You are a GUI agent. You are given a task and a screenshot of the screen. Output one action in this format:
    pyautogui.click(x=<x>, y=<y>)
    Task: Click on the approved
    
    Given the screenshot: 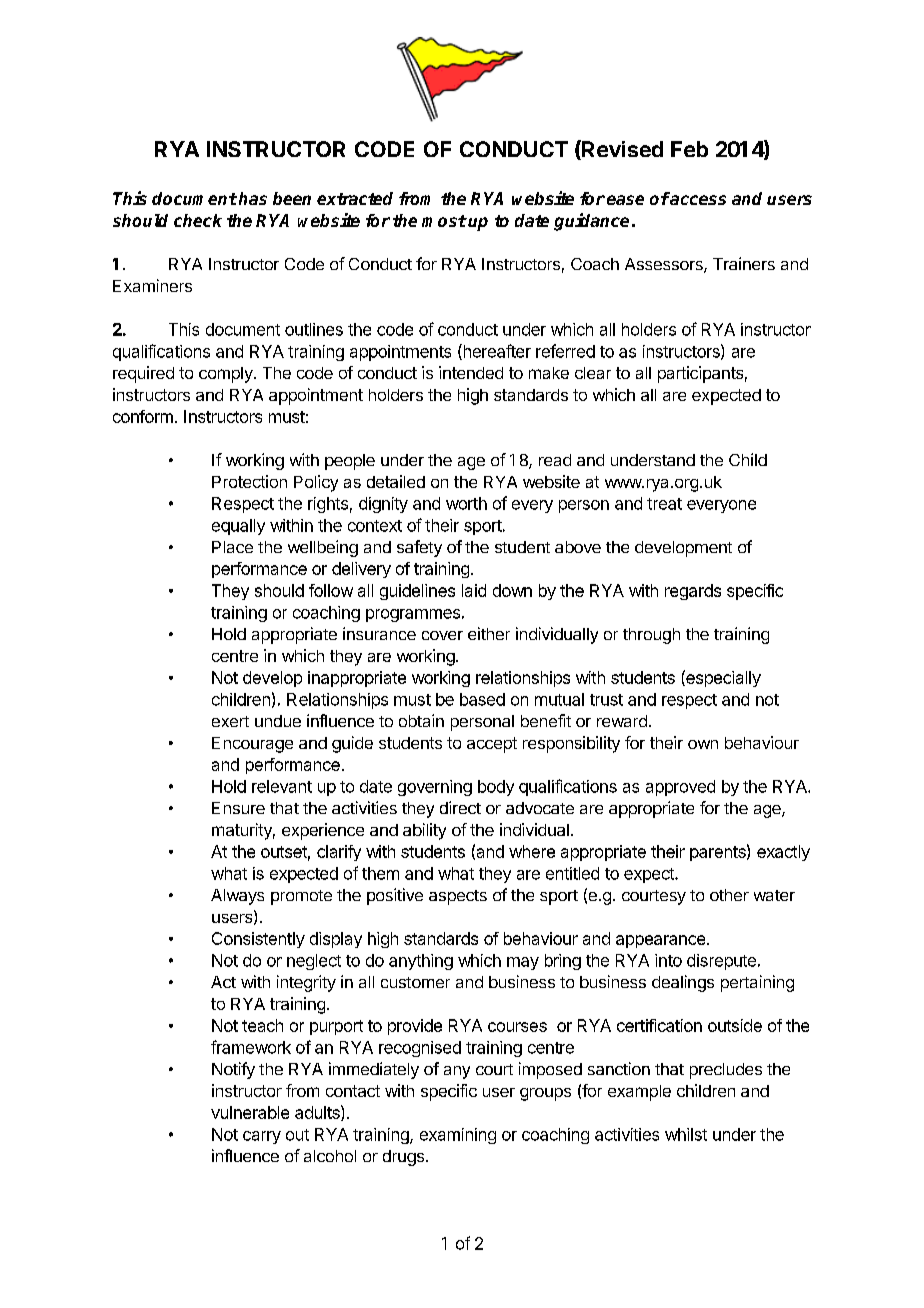 What is the action you would take?
    pyautogui.click(x=680, y=788)
